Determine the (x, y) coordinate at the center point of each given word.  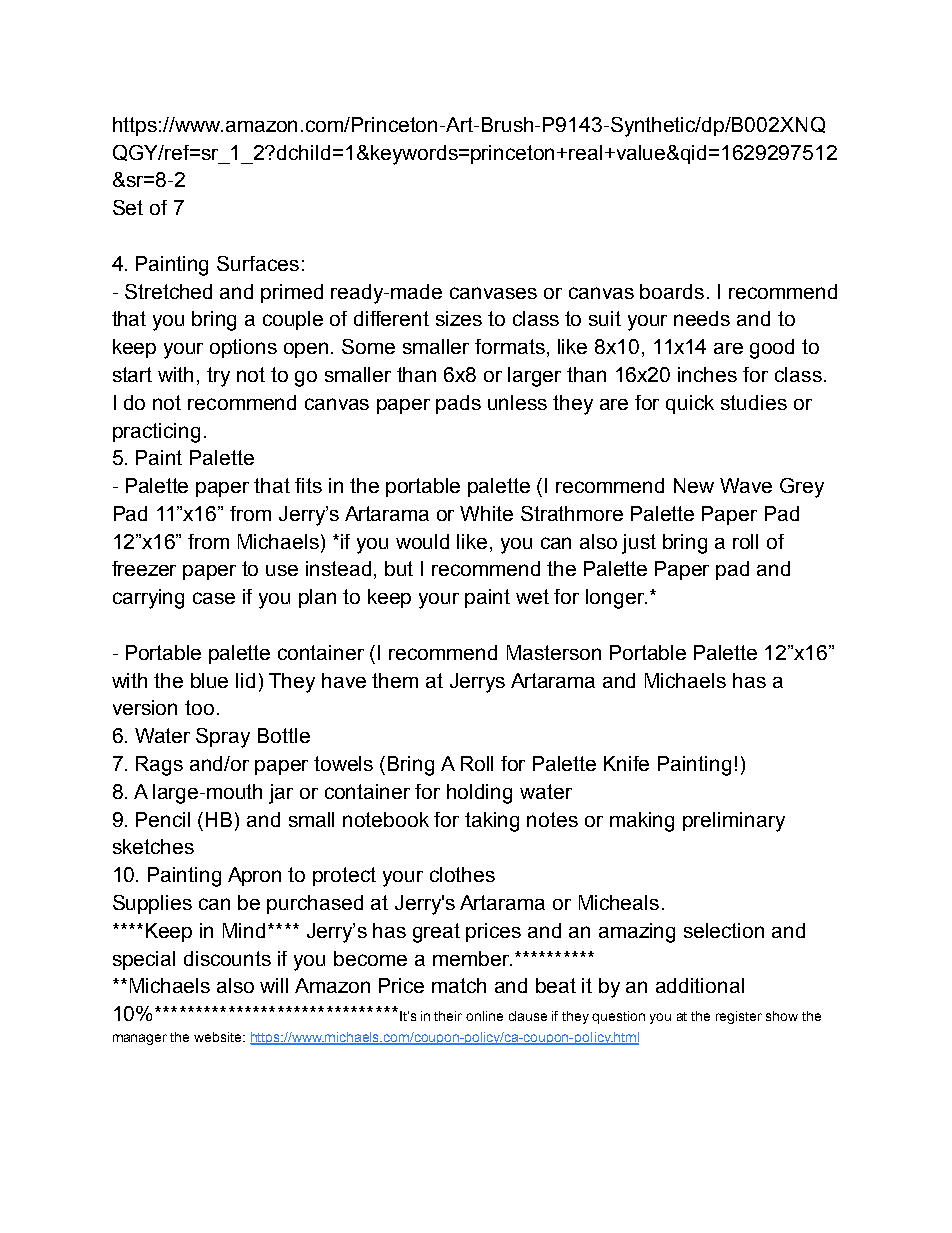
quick (690, 404)
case (214, 598)
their (448, 1016)
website (219, 1037)
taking (492, 822)
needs (702, 318)
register (739, 1017)
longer (616, 599)
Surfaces (258, 263)
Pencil (163, 819)
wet (532, 596)
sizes (459, 318)
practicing (156, 433)
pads (458, 404)
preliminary (734, 822)
